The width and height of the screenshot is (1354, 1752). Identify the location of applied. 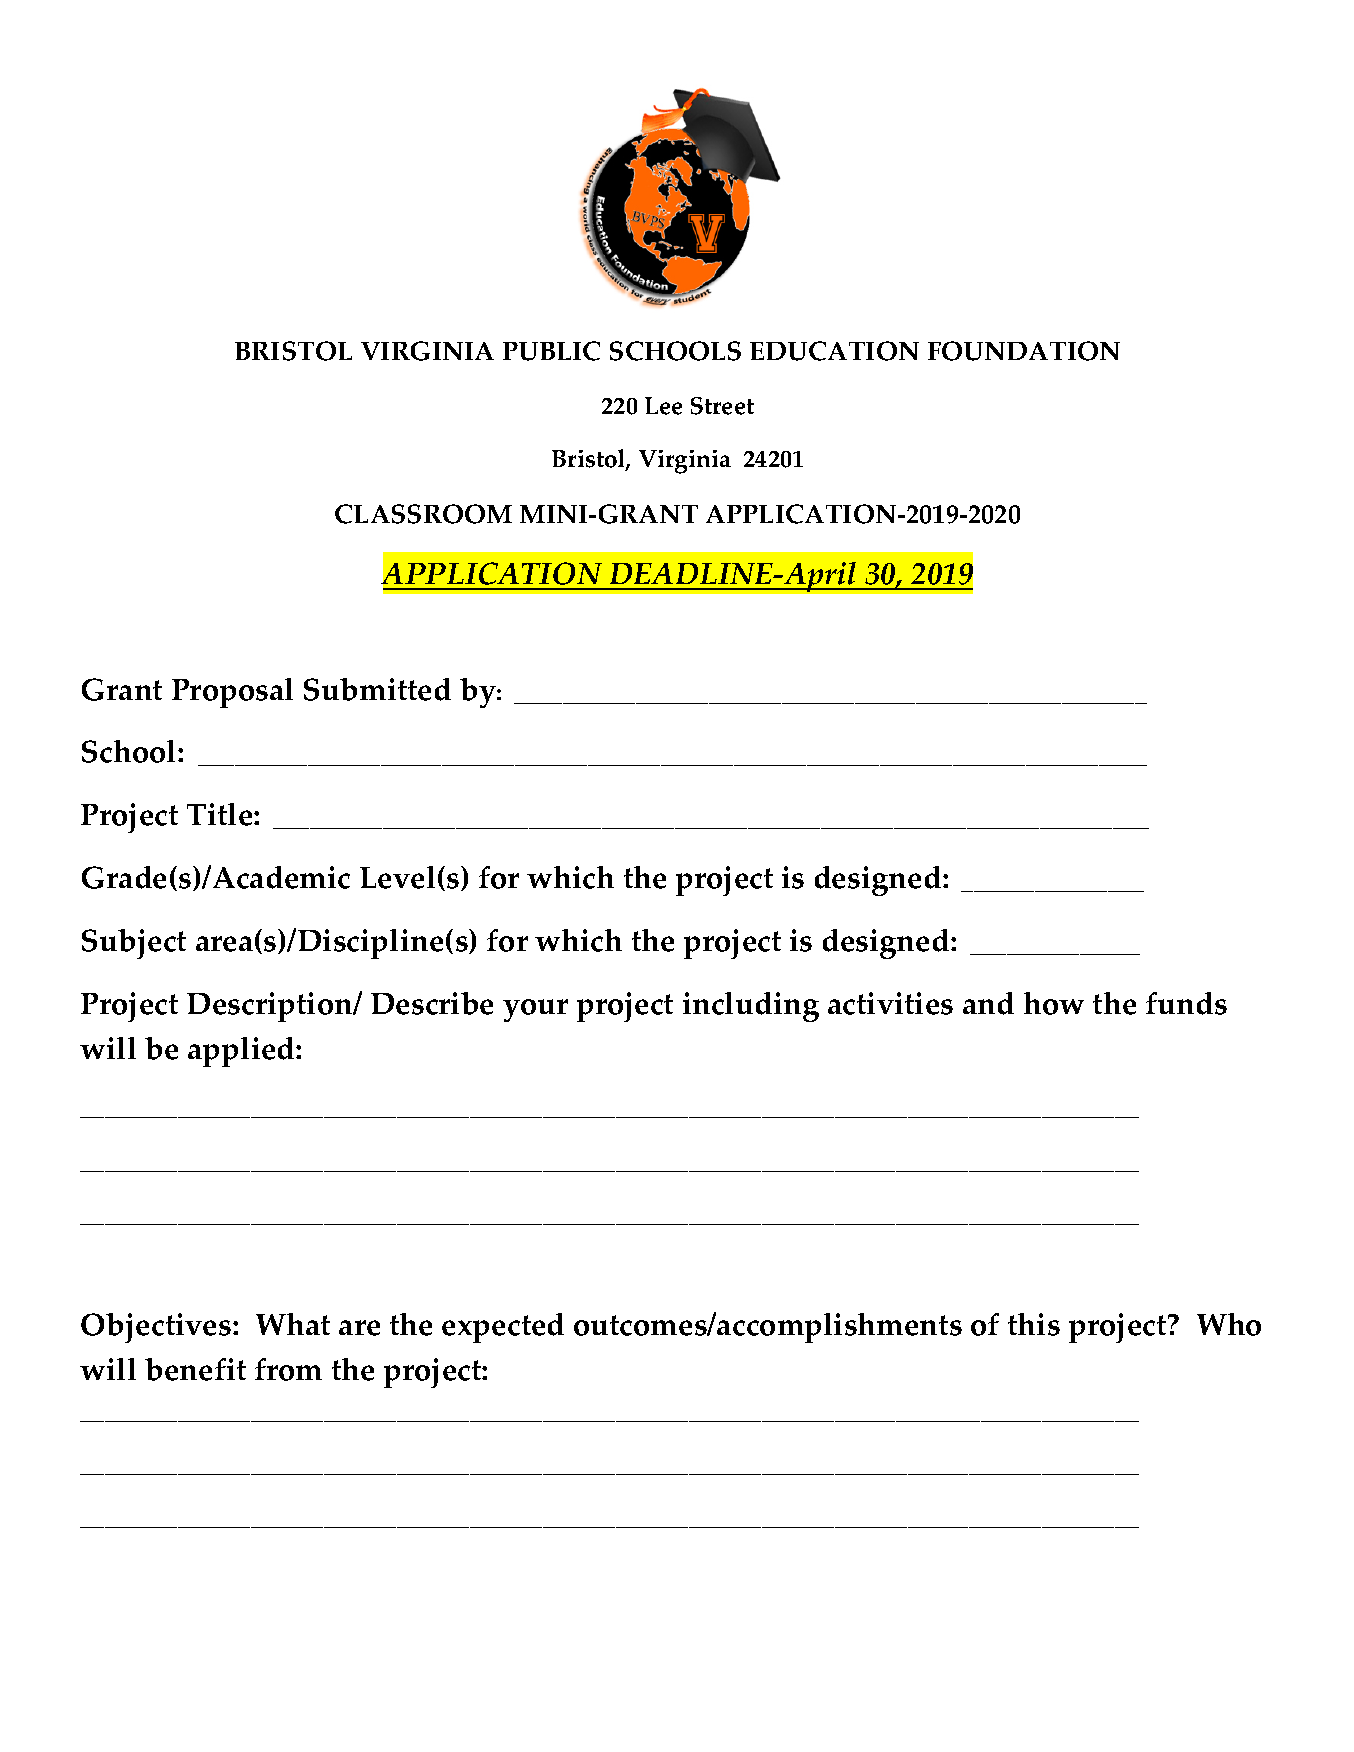
(242, 1052).
